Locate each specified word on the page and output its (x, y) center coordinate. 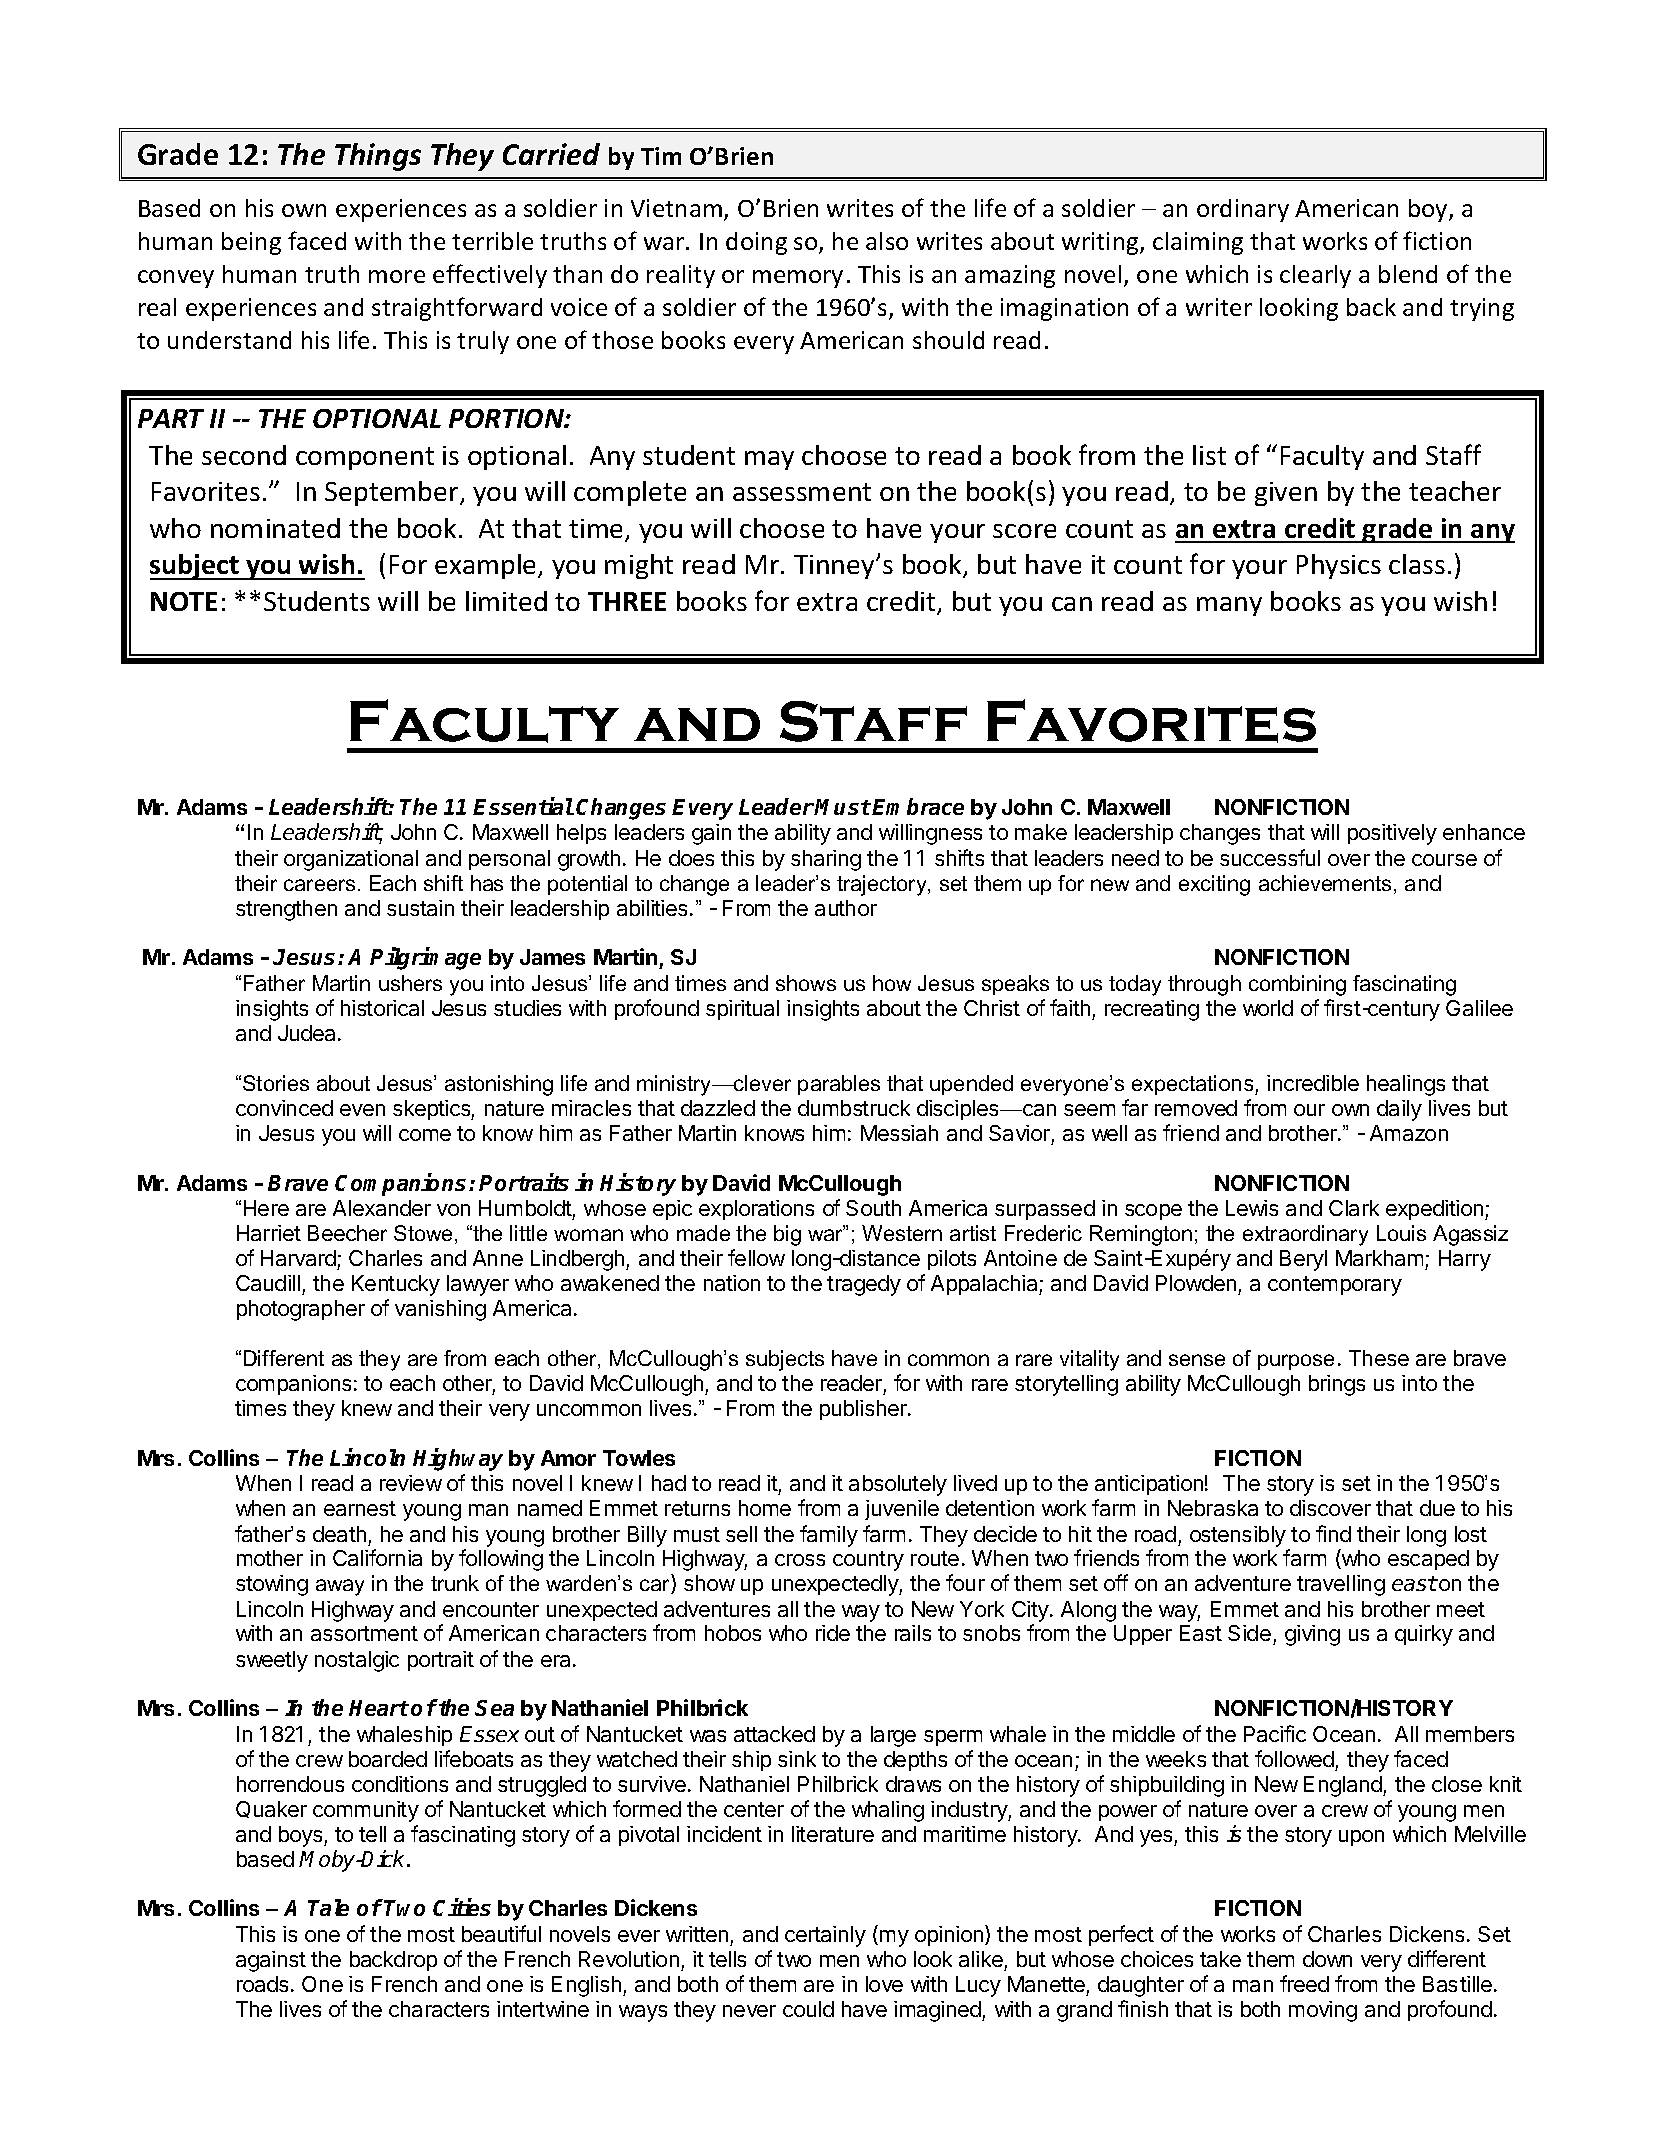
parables (839, 1085)
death (339, 1534)
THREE (627, 601)
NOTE (184, 601)
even (362, 1110)
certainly (825, 1936)
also (887, 241)
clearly (1315, 276)
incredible (1313, 1083)
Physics (1339, 566)
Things (378, 157)
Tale (328, 1907)
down (1327, 1959)
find (1333, 1533)
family (829, 1536)
